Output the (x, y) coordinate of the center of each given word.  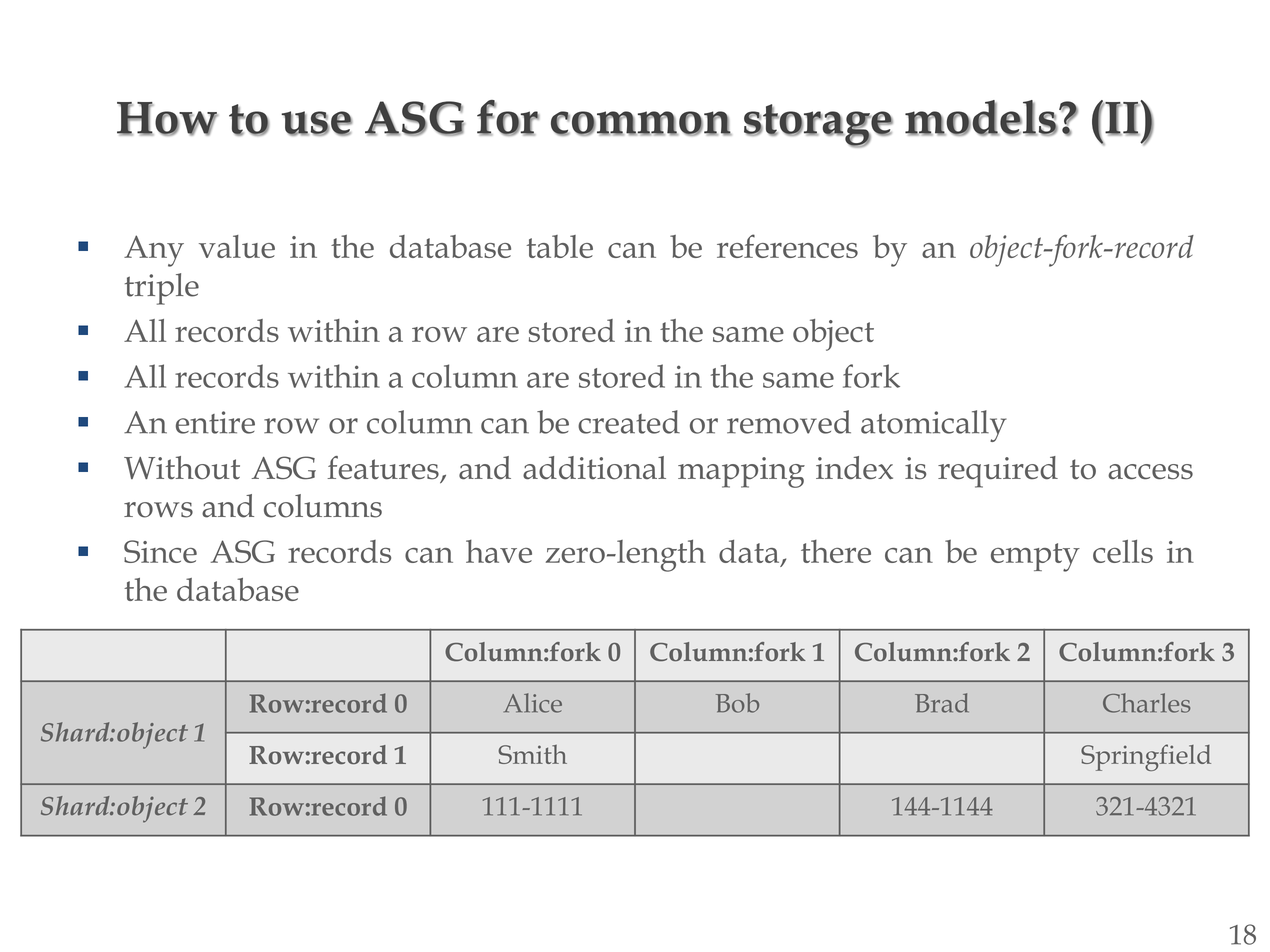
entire (215, 422)
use (317, 123)
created (629, 422)
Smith (532, 754)
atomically (934, 426)
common (641, 123)
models (981, 118)
